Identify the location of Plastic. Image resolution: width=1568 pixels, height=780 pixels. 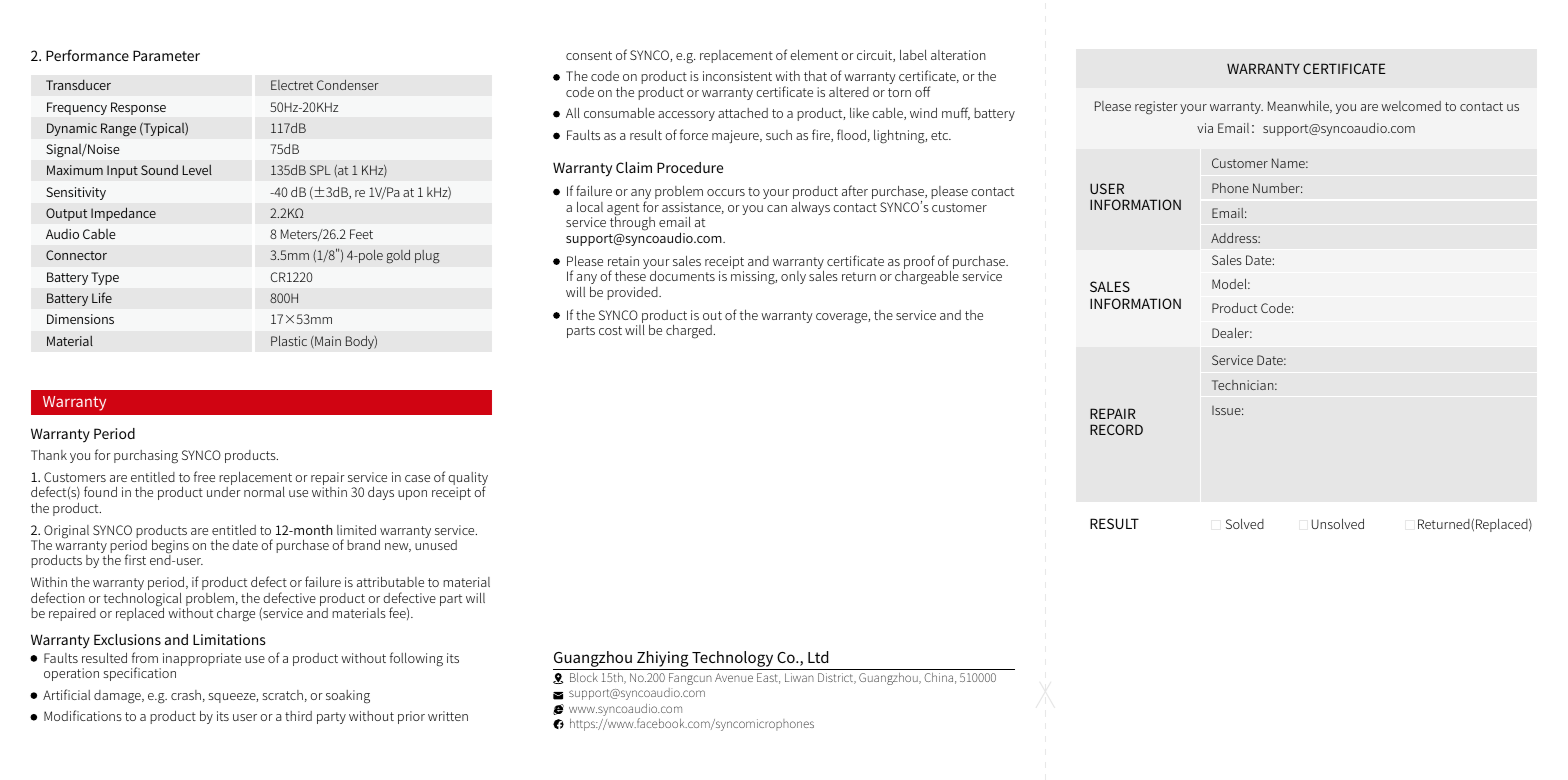
(289, 341).
